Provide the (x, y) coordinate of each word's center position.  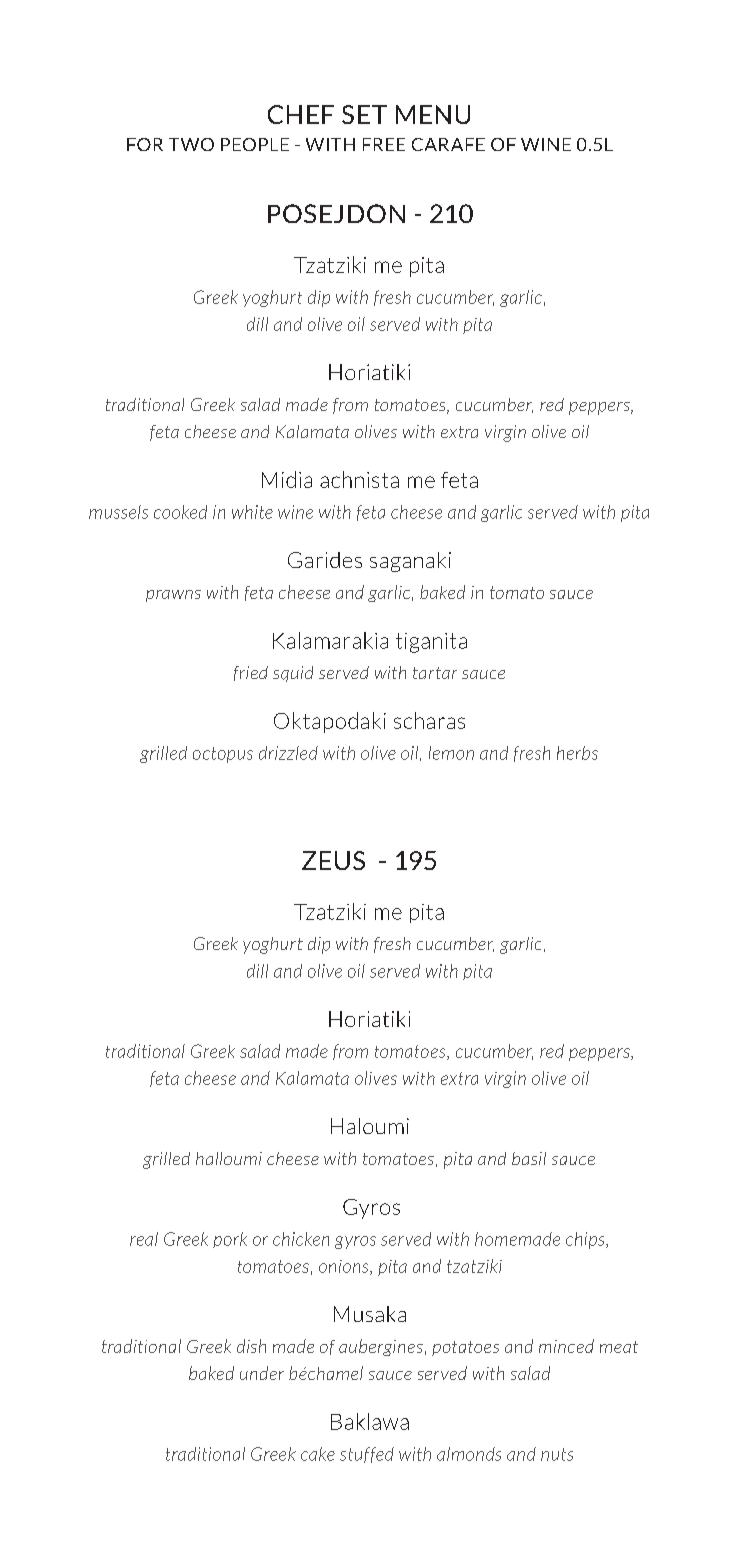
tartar (435, 673)
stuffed (367, 1455)
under (262, 1373)
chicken (301, 1239)
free (384, 144)
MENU (433, 114)
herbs (577, 753)
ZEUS (333, 860)
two (191, 144)
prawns (173, 596)
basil (529, 1158)
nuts (557, 1454)
